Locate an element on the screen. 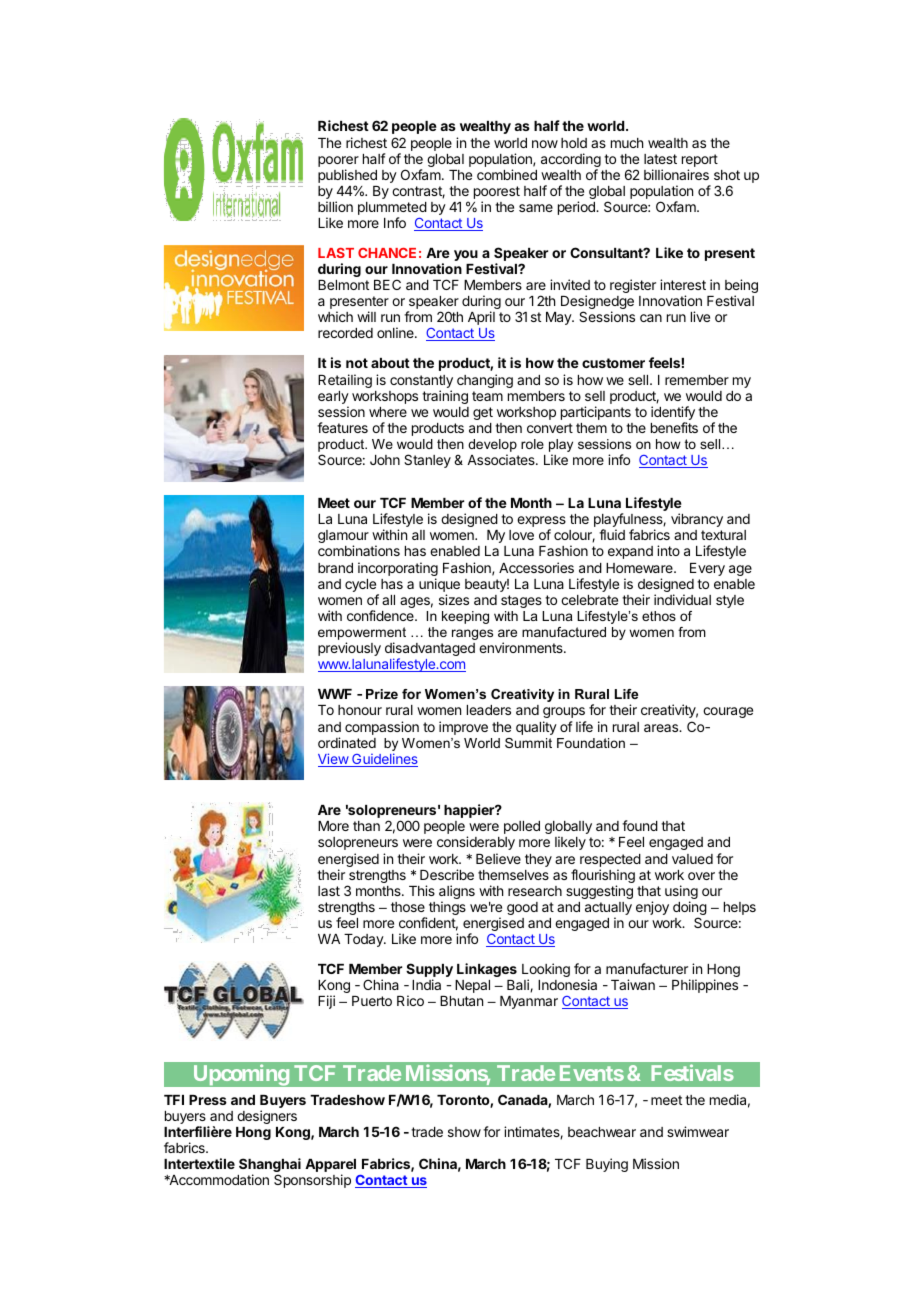 This screenshot has height=1308, width=924. vibrancy is located at coordinates (697, 520).
